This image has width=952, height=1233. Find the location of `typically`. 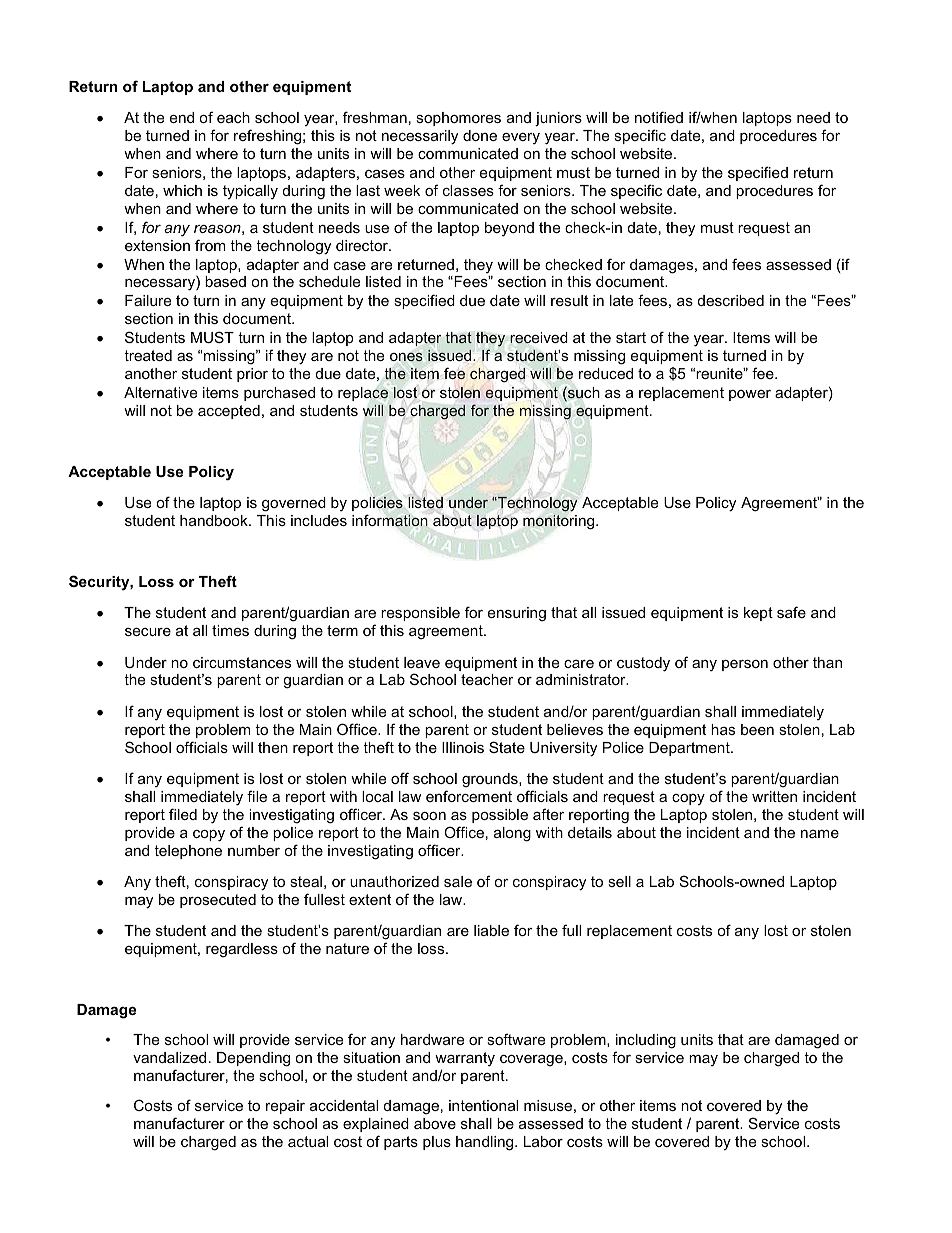

typically is located at coordinates (250, 192).
